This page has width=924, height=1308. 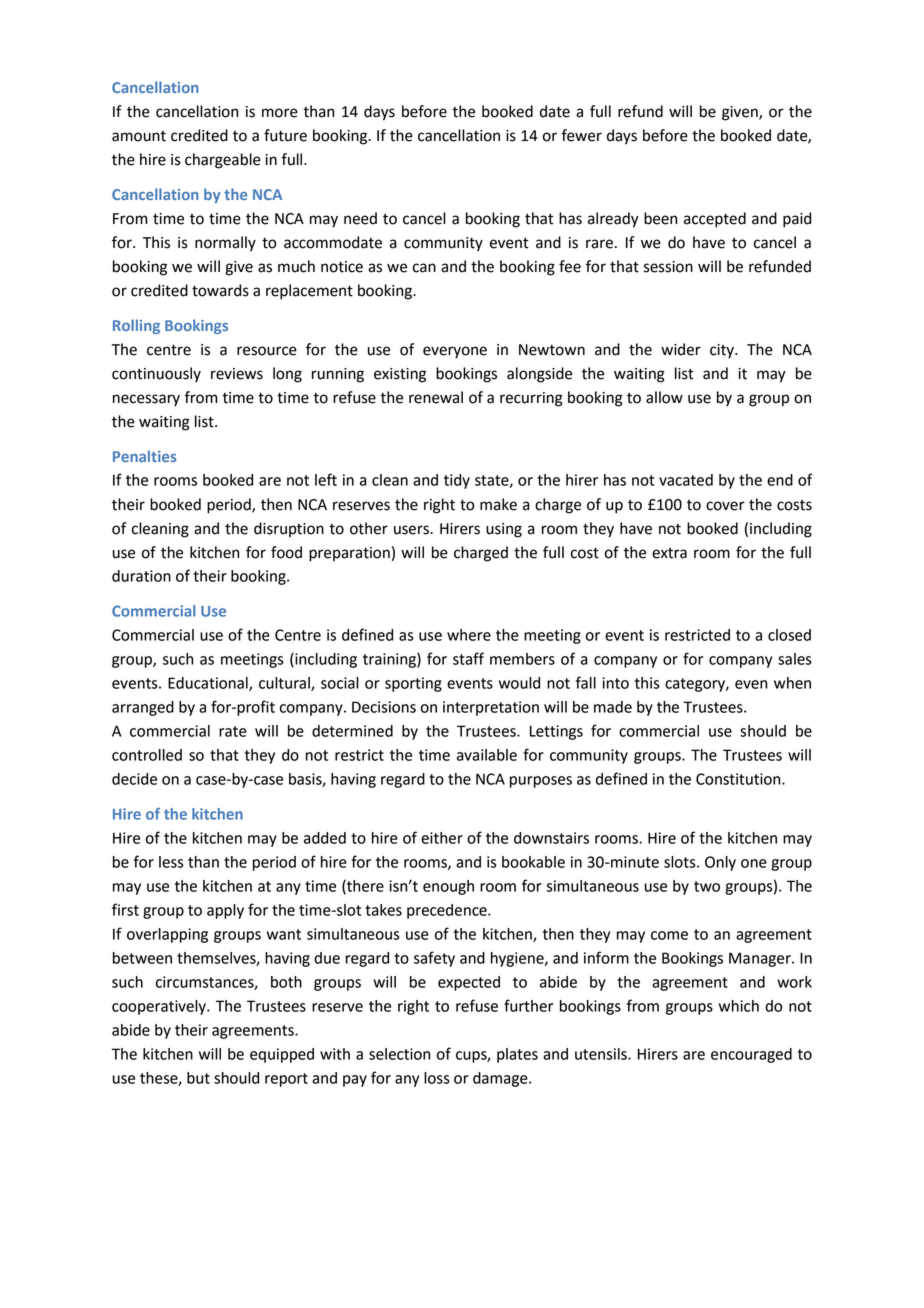 I want to click on vacated, so click(x=686, y=480).
